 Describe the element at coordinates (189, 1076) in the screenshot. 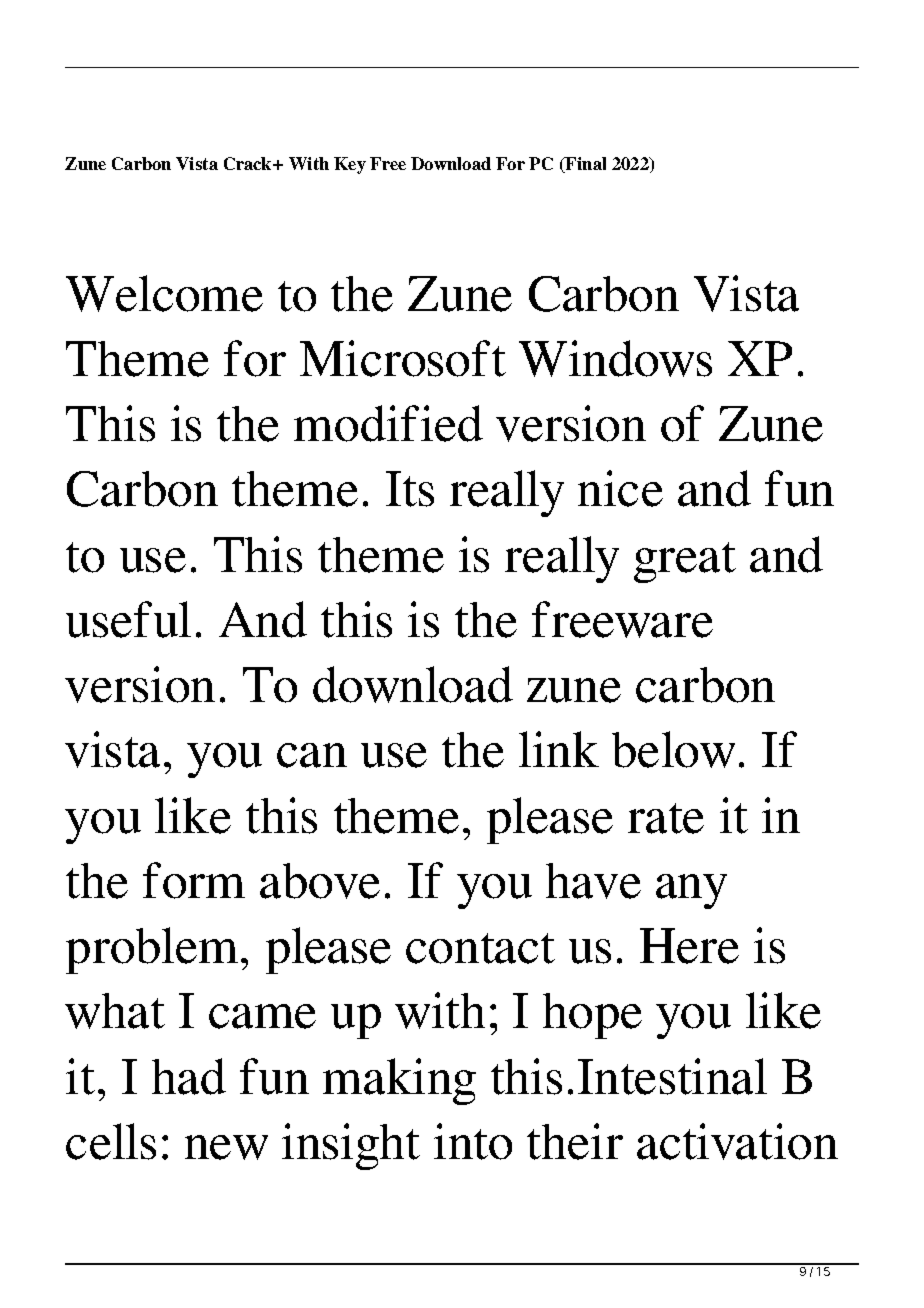

I see `had` at that location.
